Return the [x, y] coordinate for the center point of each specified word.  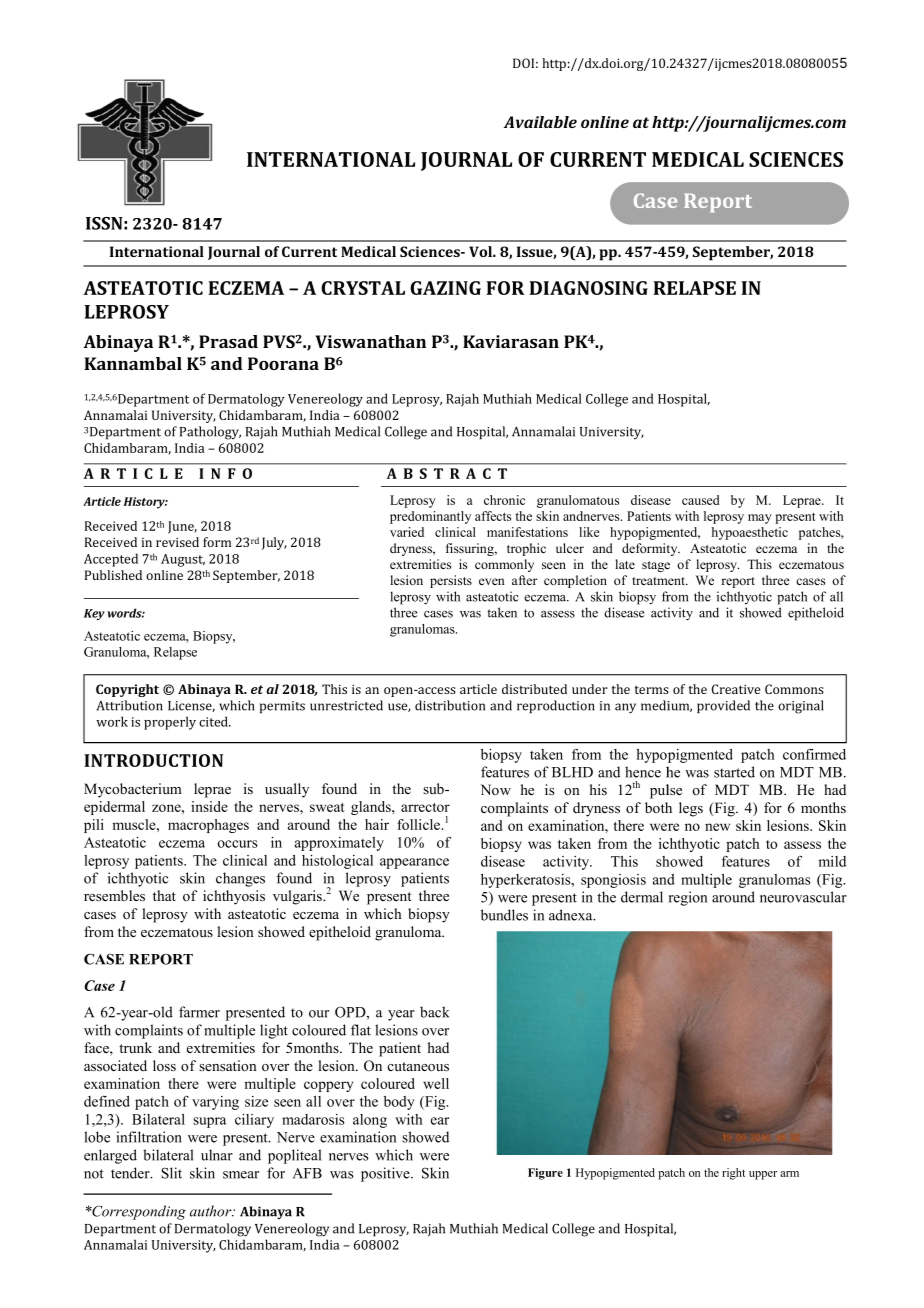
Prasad [228, 341]
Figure [545, 1174]
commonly [504, 565]
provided [723, 706]
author [212, 1211]
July [274, 543]
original [801, 707]
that [164, 895]
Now [496, 789]
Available [540, 122]
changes [240, 879]
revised [177, 542]
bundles [504, 915]
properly [170, 723]
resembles [114, 895]
